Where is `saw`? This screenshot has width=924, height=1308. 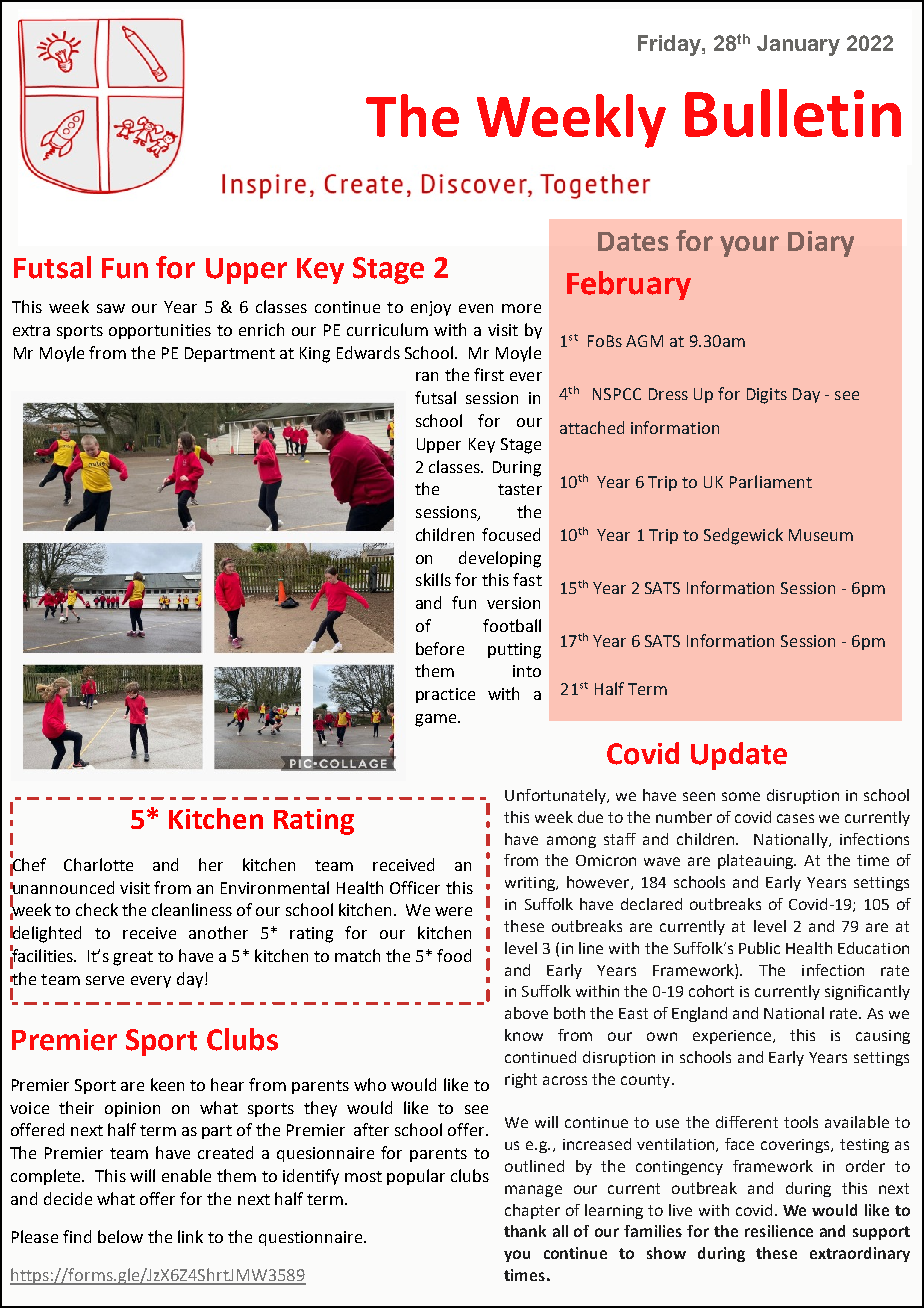 saw is located at coordinates (111, 308).
